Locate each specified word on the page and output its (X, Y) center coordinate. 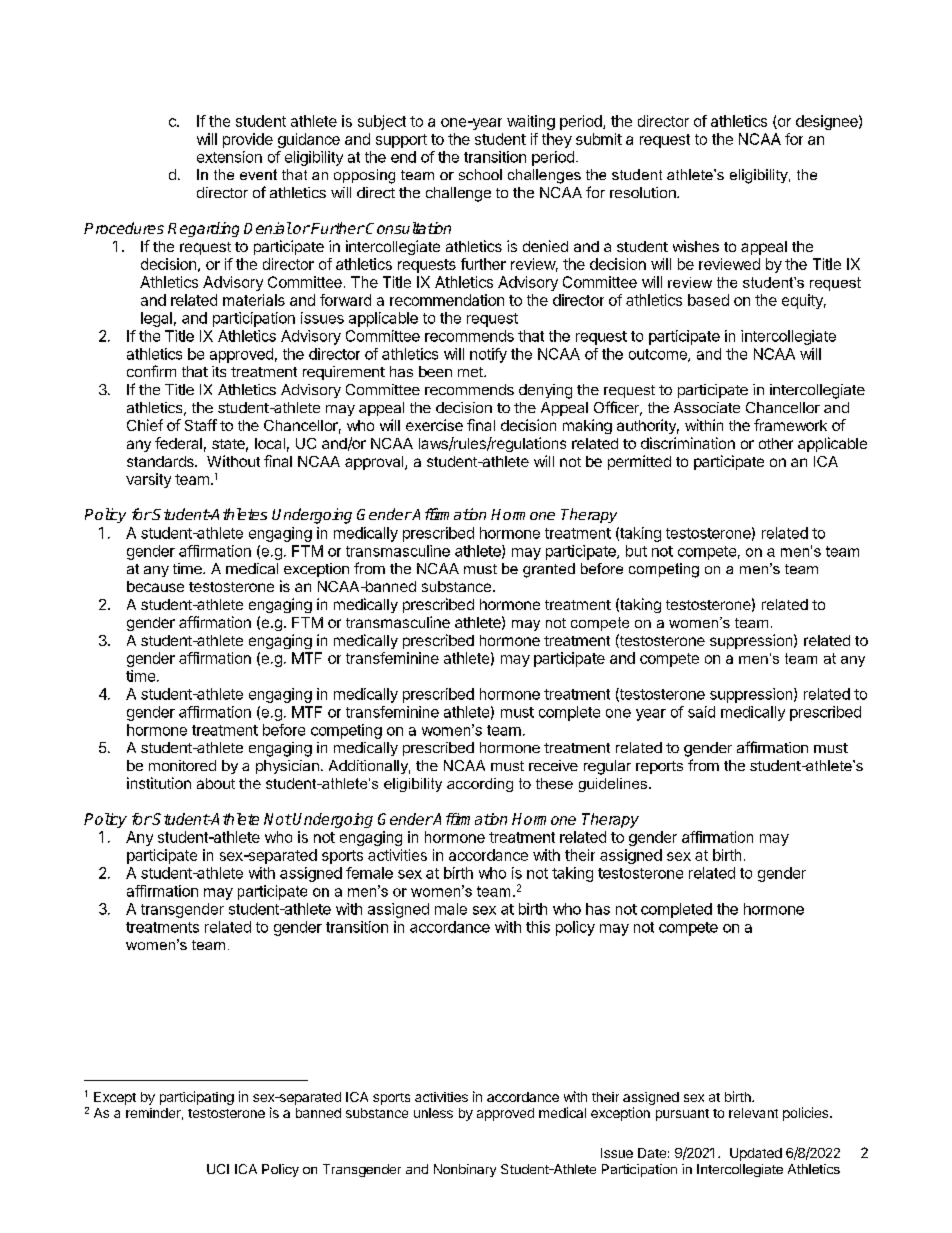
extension (229, 157)
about (216, 783)
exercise (434, 425)
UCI (218, 1169)
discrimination (688, 443)
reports (659, 767)
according (480, 785)
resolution (644, 192)
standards (161, 461)
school (480, 174)
